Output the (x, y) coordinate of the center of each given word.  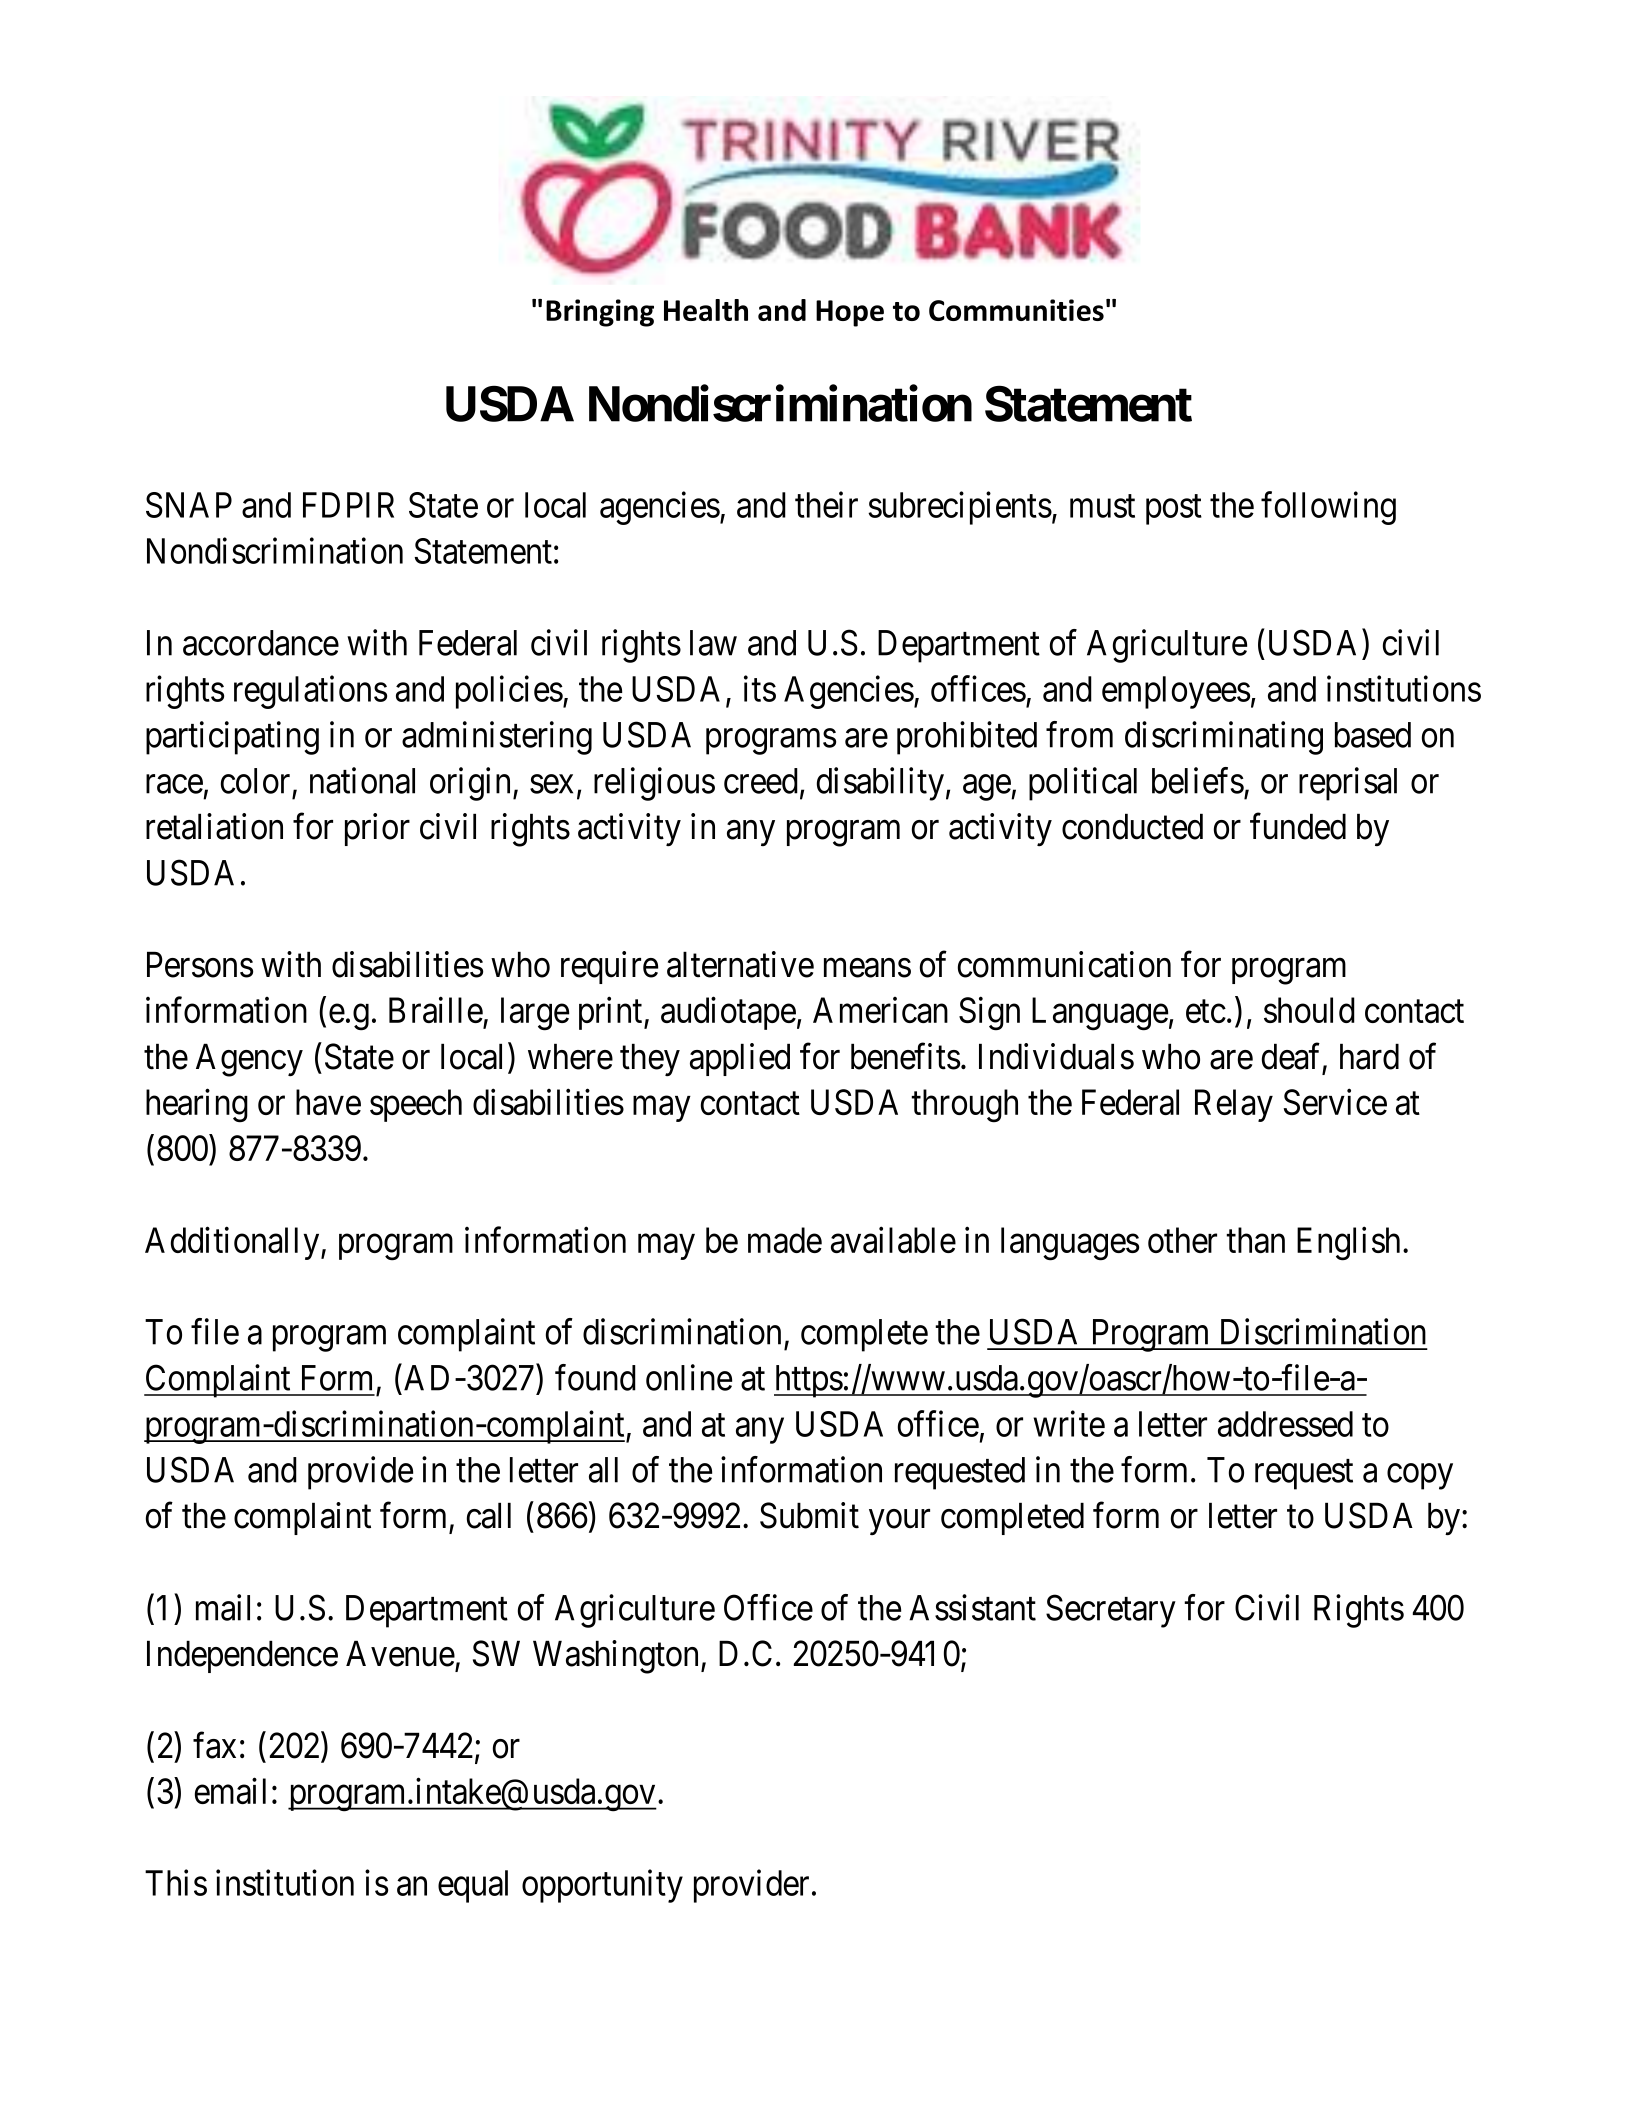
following (1328, 508)
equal (473, 1886)
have (328, 1102)
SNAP (189, 505)
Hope (850, 313)
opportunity (602, 1886)
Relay (1234, 1105)
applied (740, 1059)
